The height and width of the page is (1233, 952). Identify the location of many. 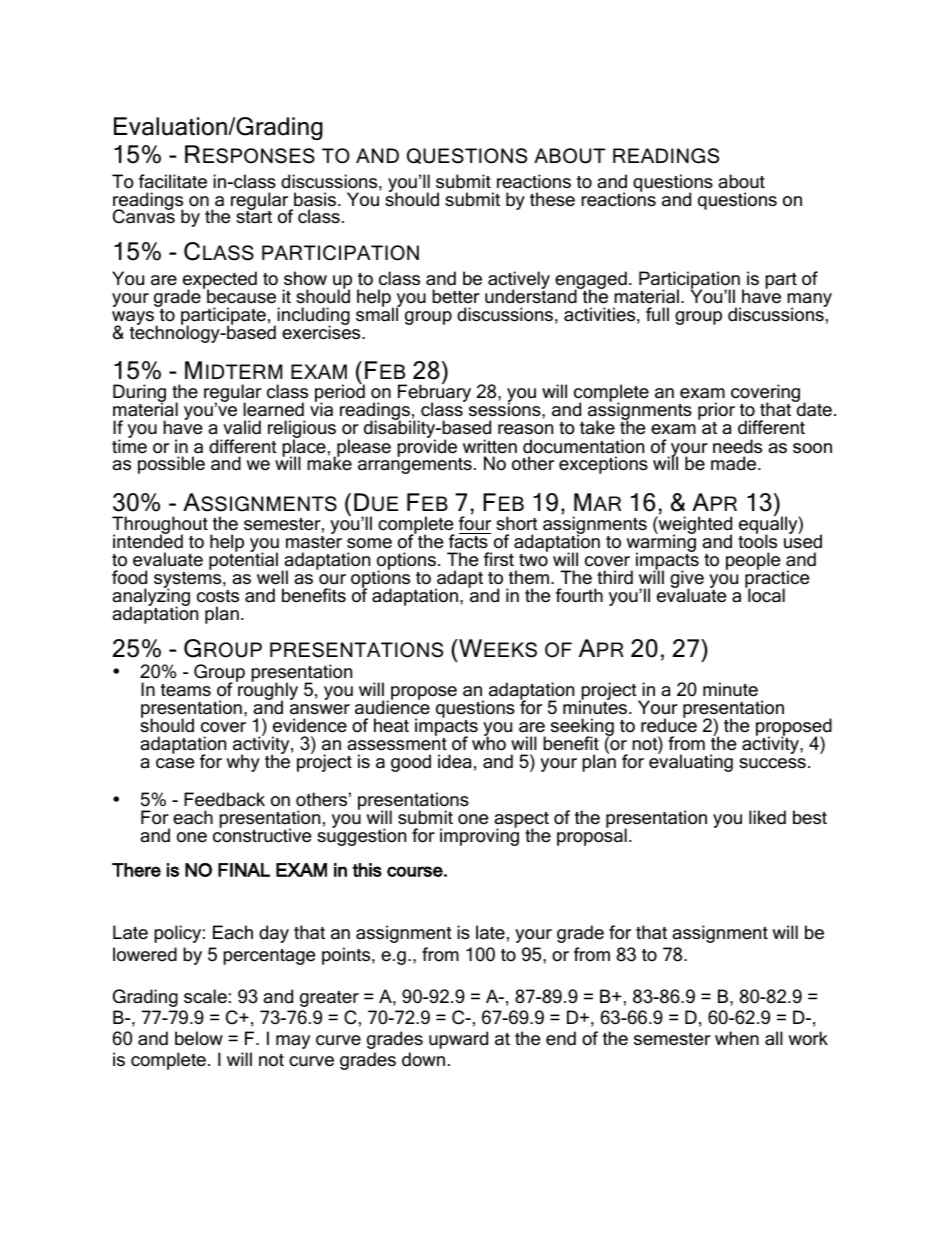
(809, 301).
